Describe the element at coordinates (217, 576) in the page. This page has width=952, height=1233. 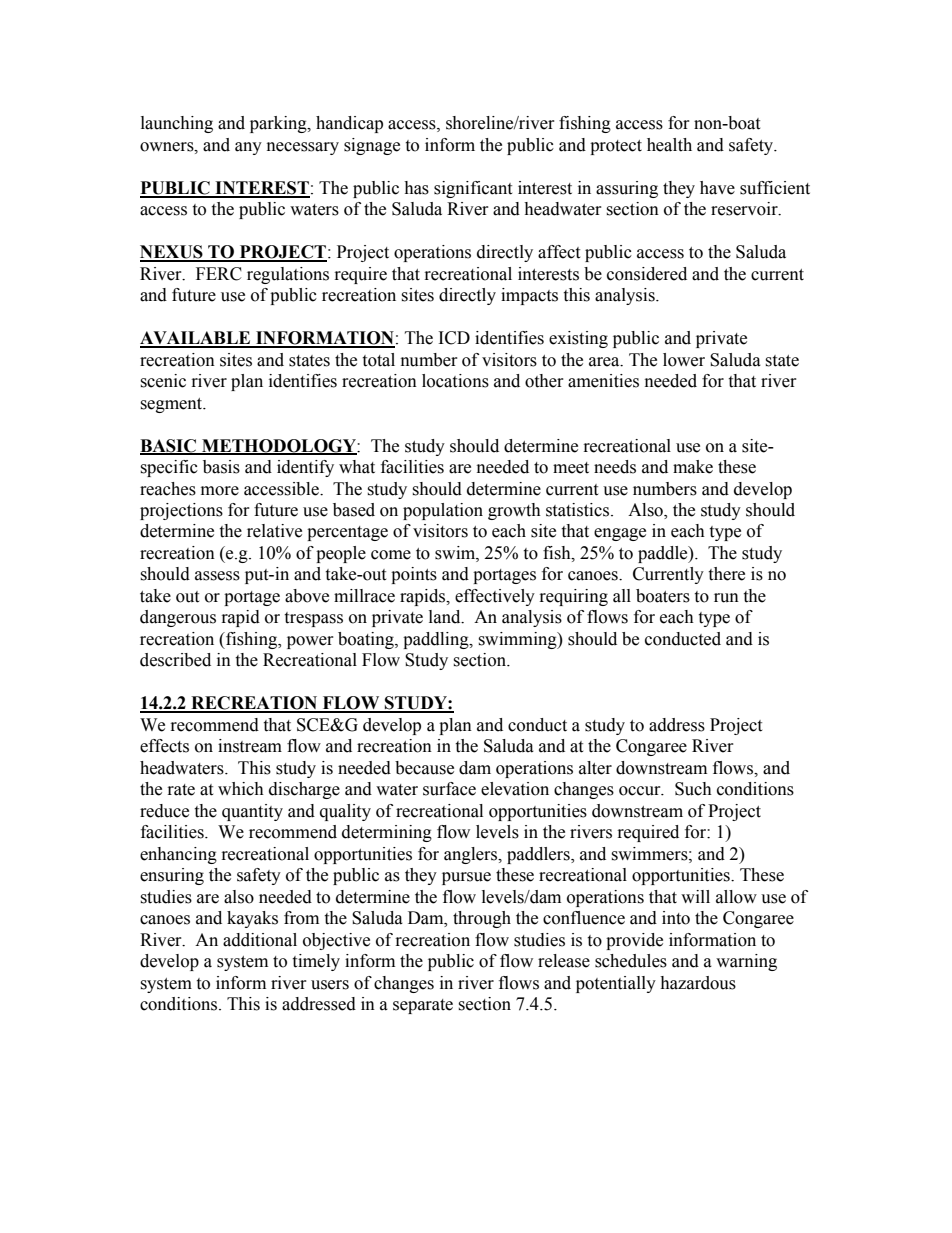
I see `assess` at that location.
